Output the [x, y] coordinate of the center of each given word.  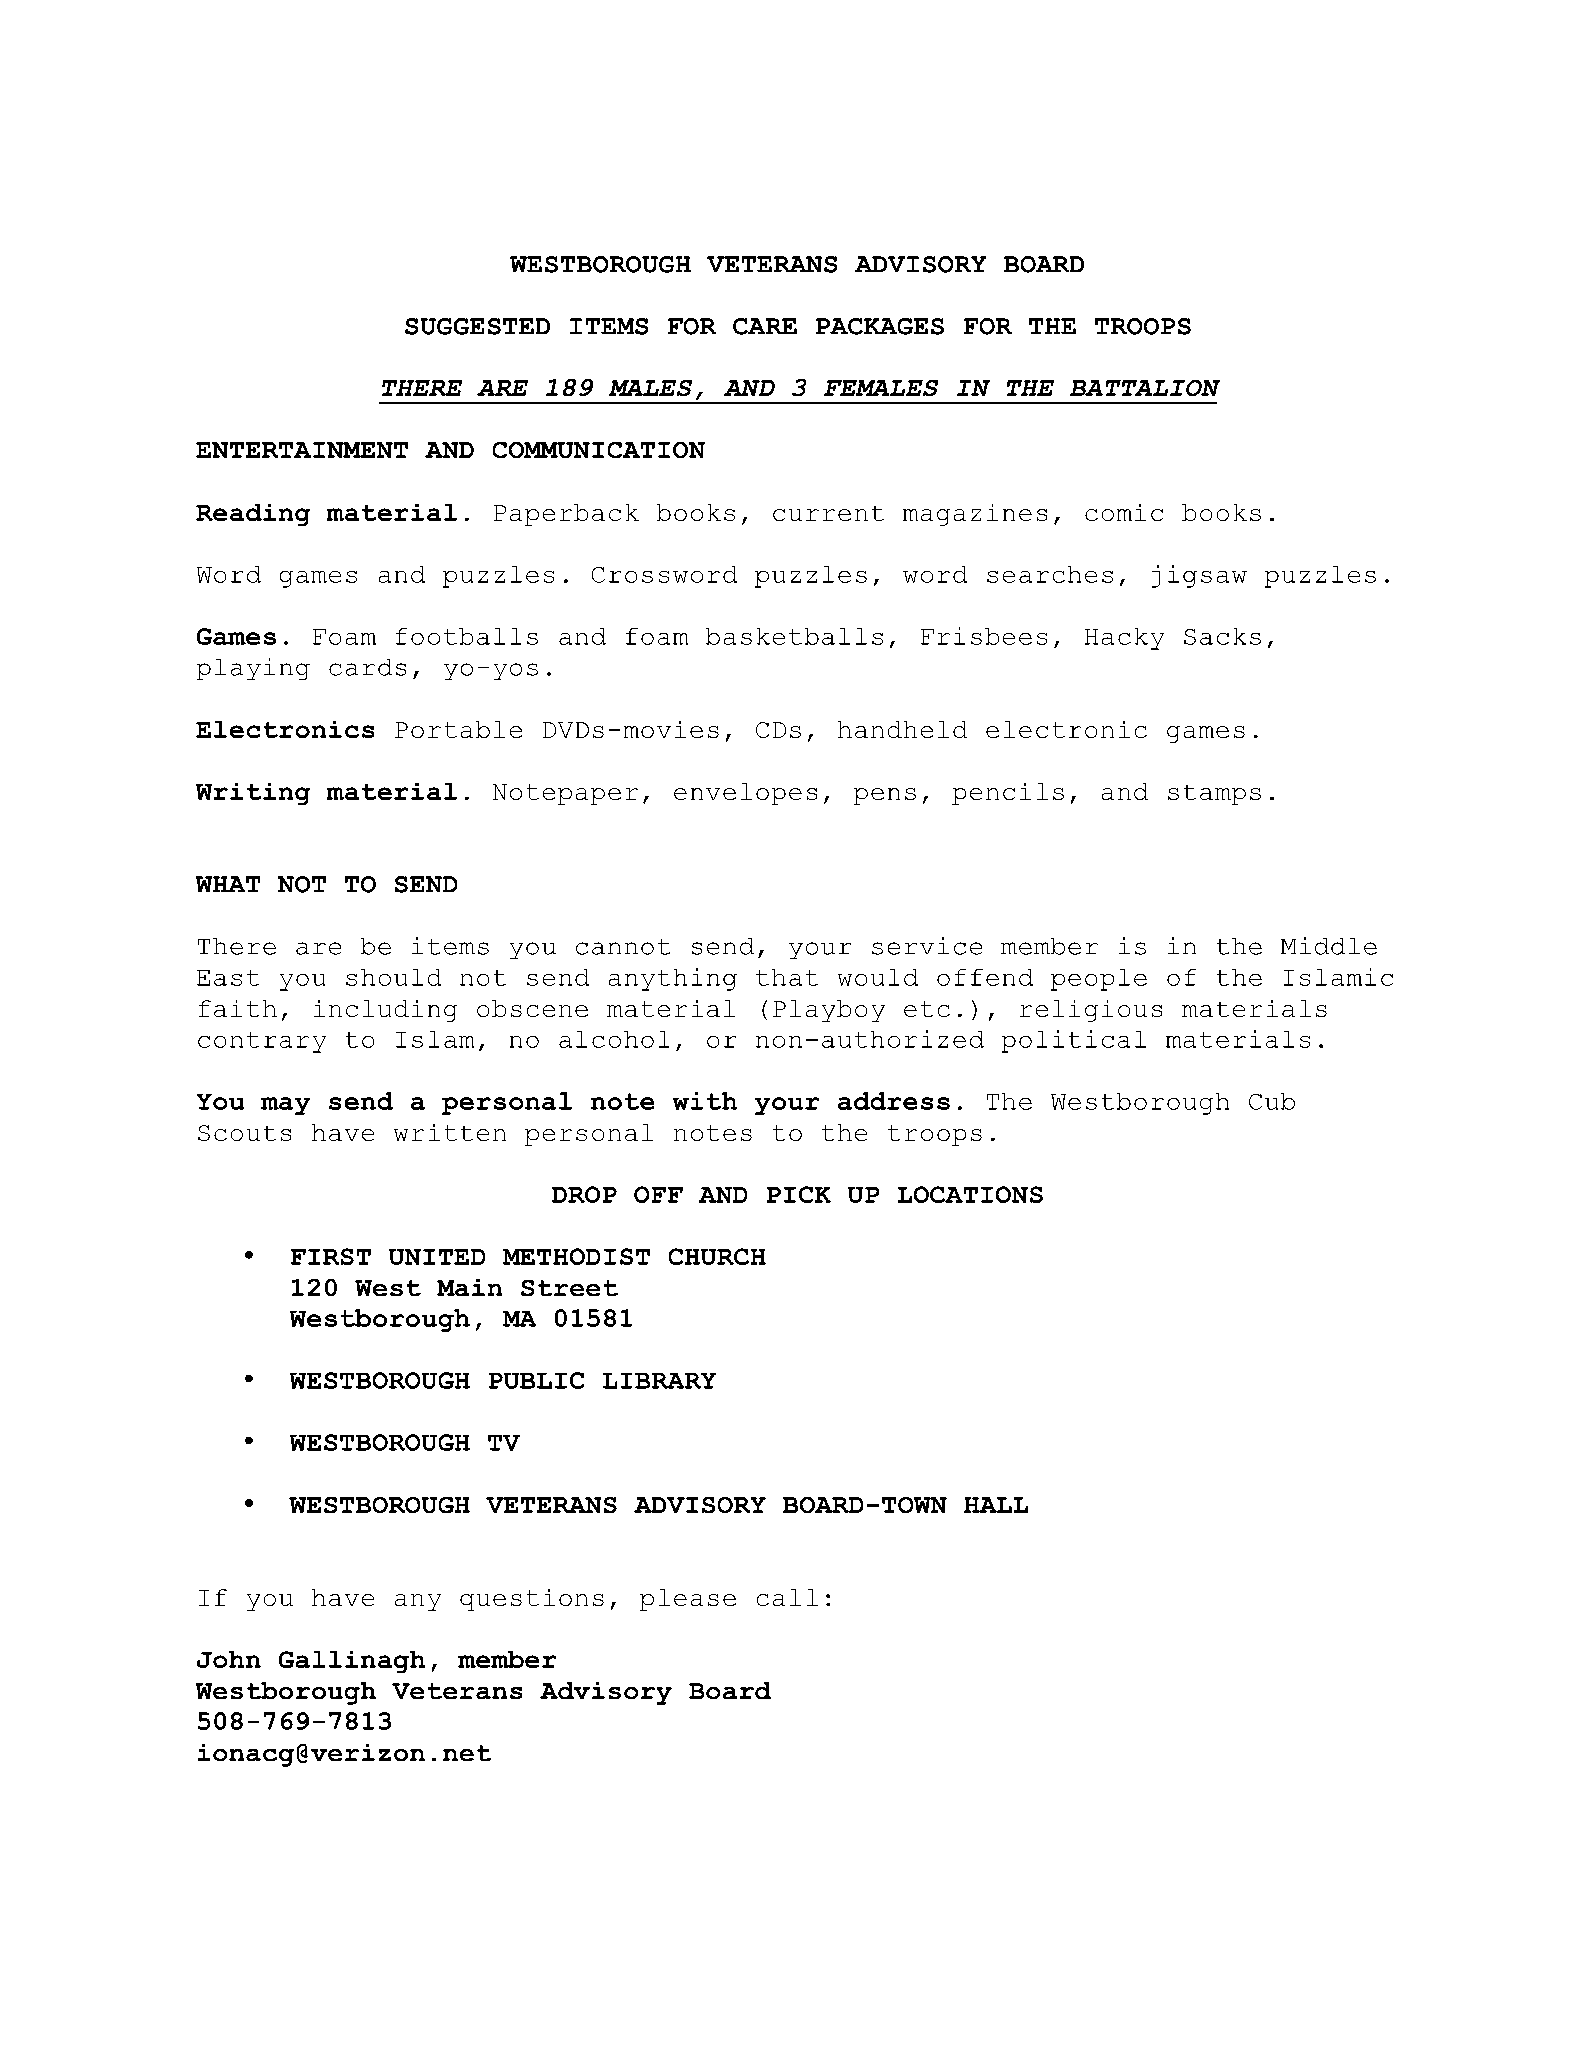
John [229, 1659]
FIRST [331, 1256]
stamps [1214, 795]
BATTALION [1145, 388]
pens [885, 796]
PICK [799, 1194]
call [787, 1597]
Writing [253, 794]
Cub [1272, 1101]
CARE [765, 326]
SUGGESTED [477, 326]
